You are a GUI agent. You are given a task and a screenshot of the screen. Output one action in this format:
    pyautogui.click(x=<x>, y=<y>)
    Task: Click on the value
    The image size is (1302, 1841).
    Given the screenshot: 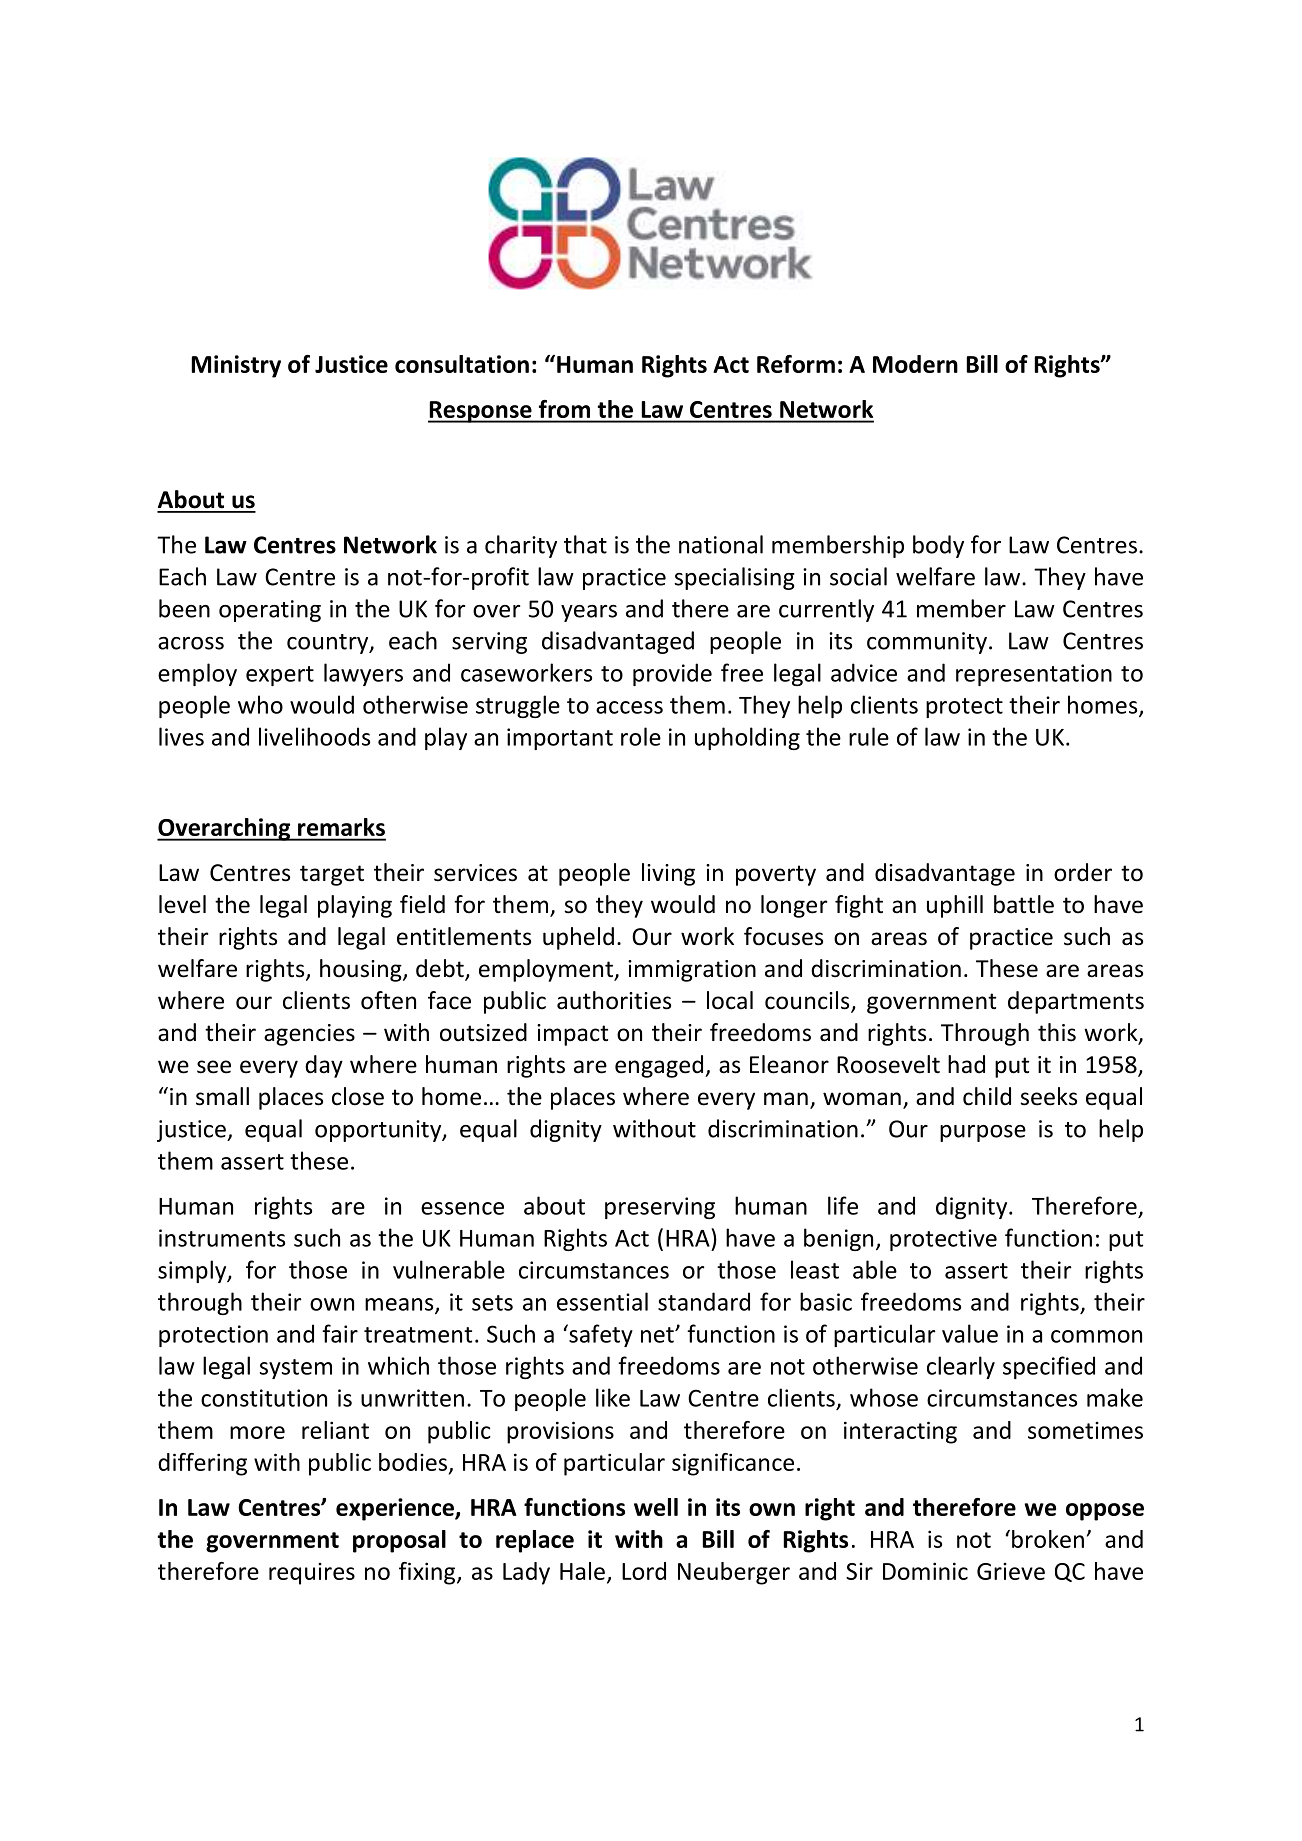 What is the action you would take?
    pyautogui.click(x=970, y=1333)
